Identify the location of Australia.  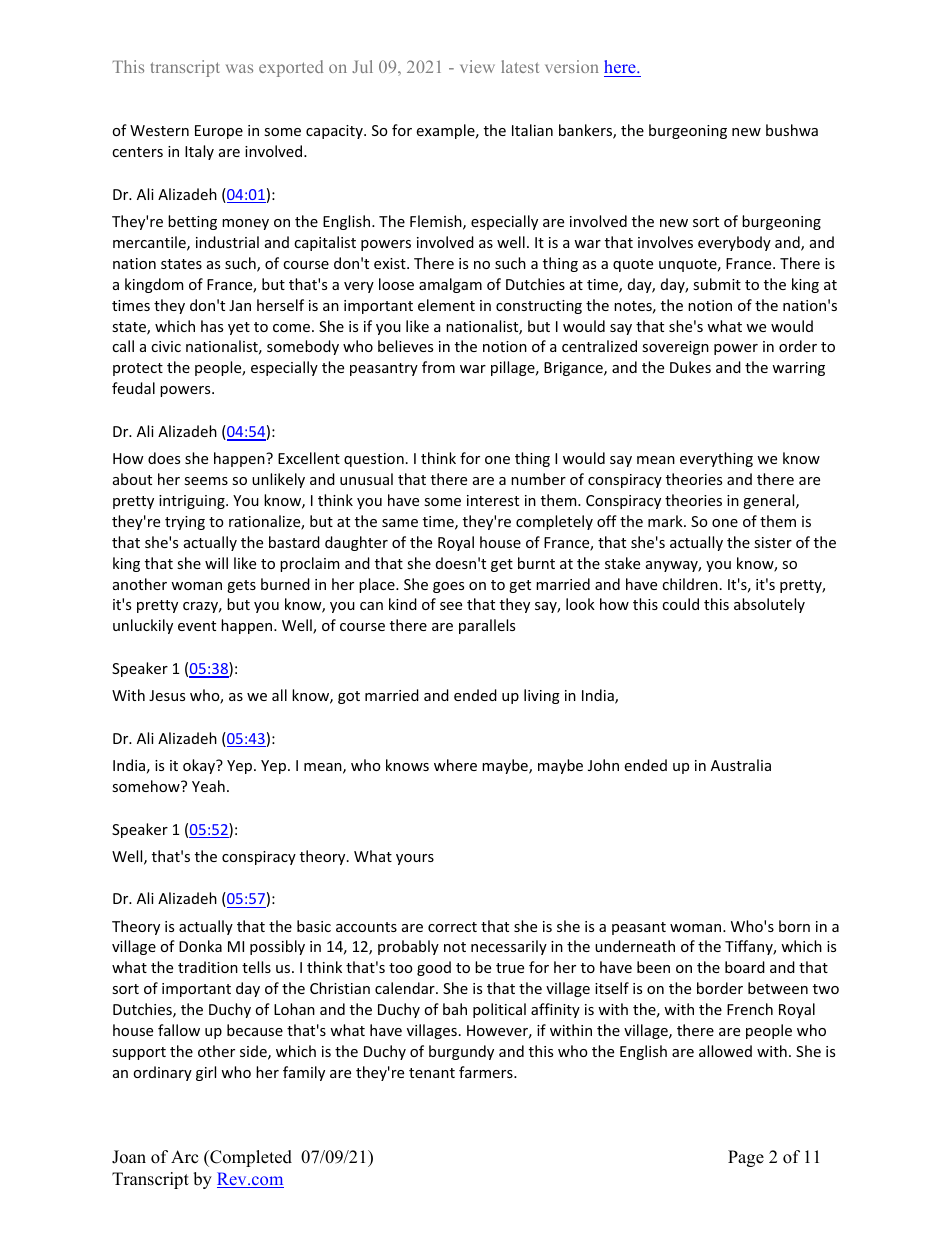
(741, 765).
